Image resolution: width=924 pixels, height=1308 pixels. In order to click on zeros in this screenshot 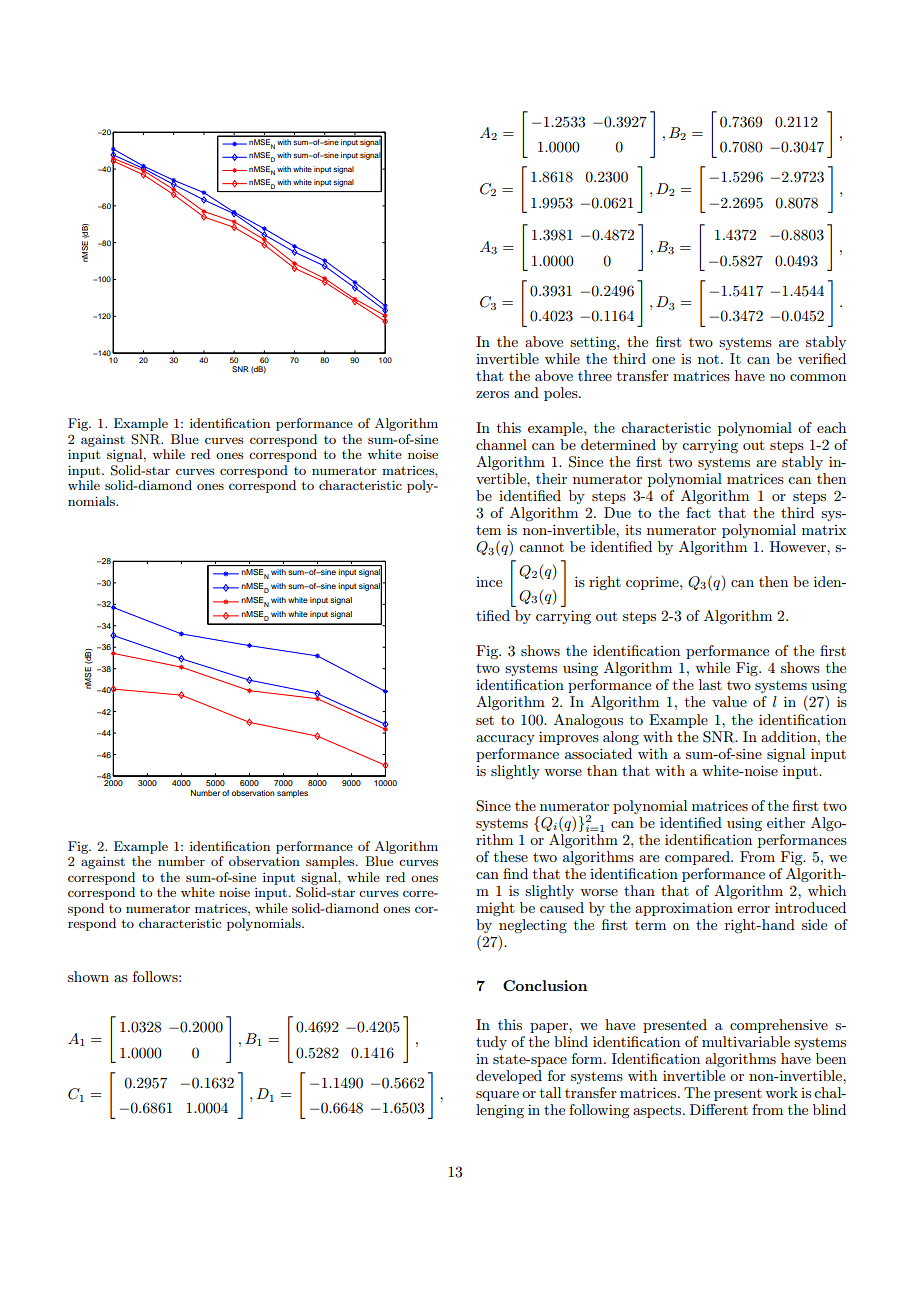, I will do `click(492, 394)`.
